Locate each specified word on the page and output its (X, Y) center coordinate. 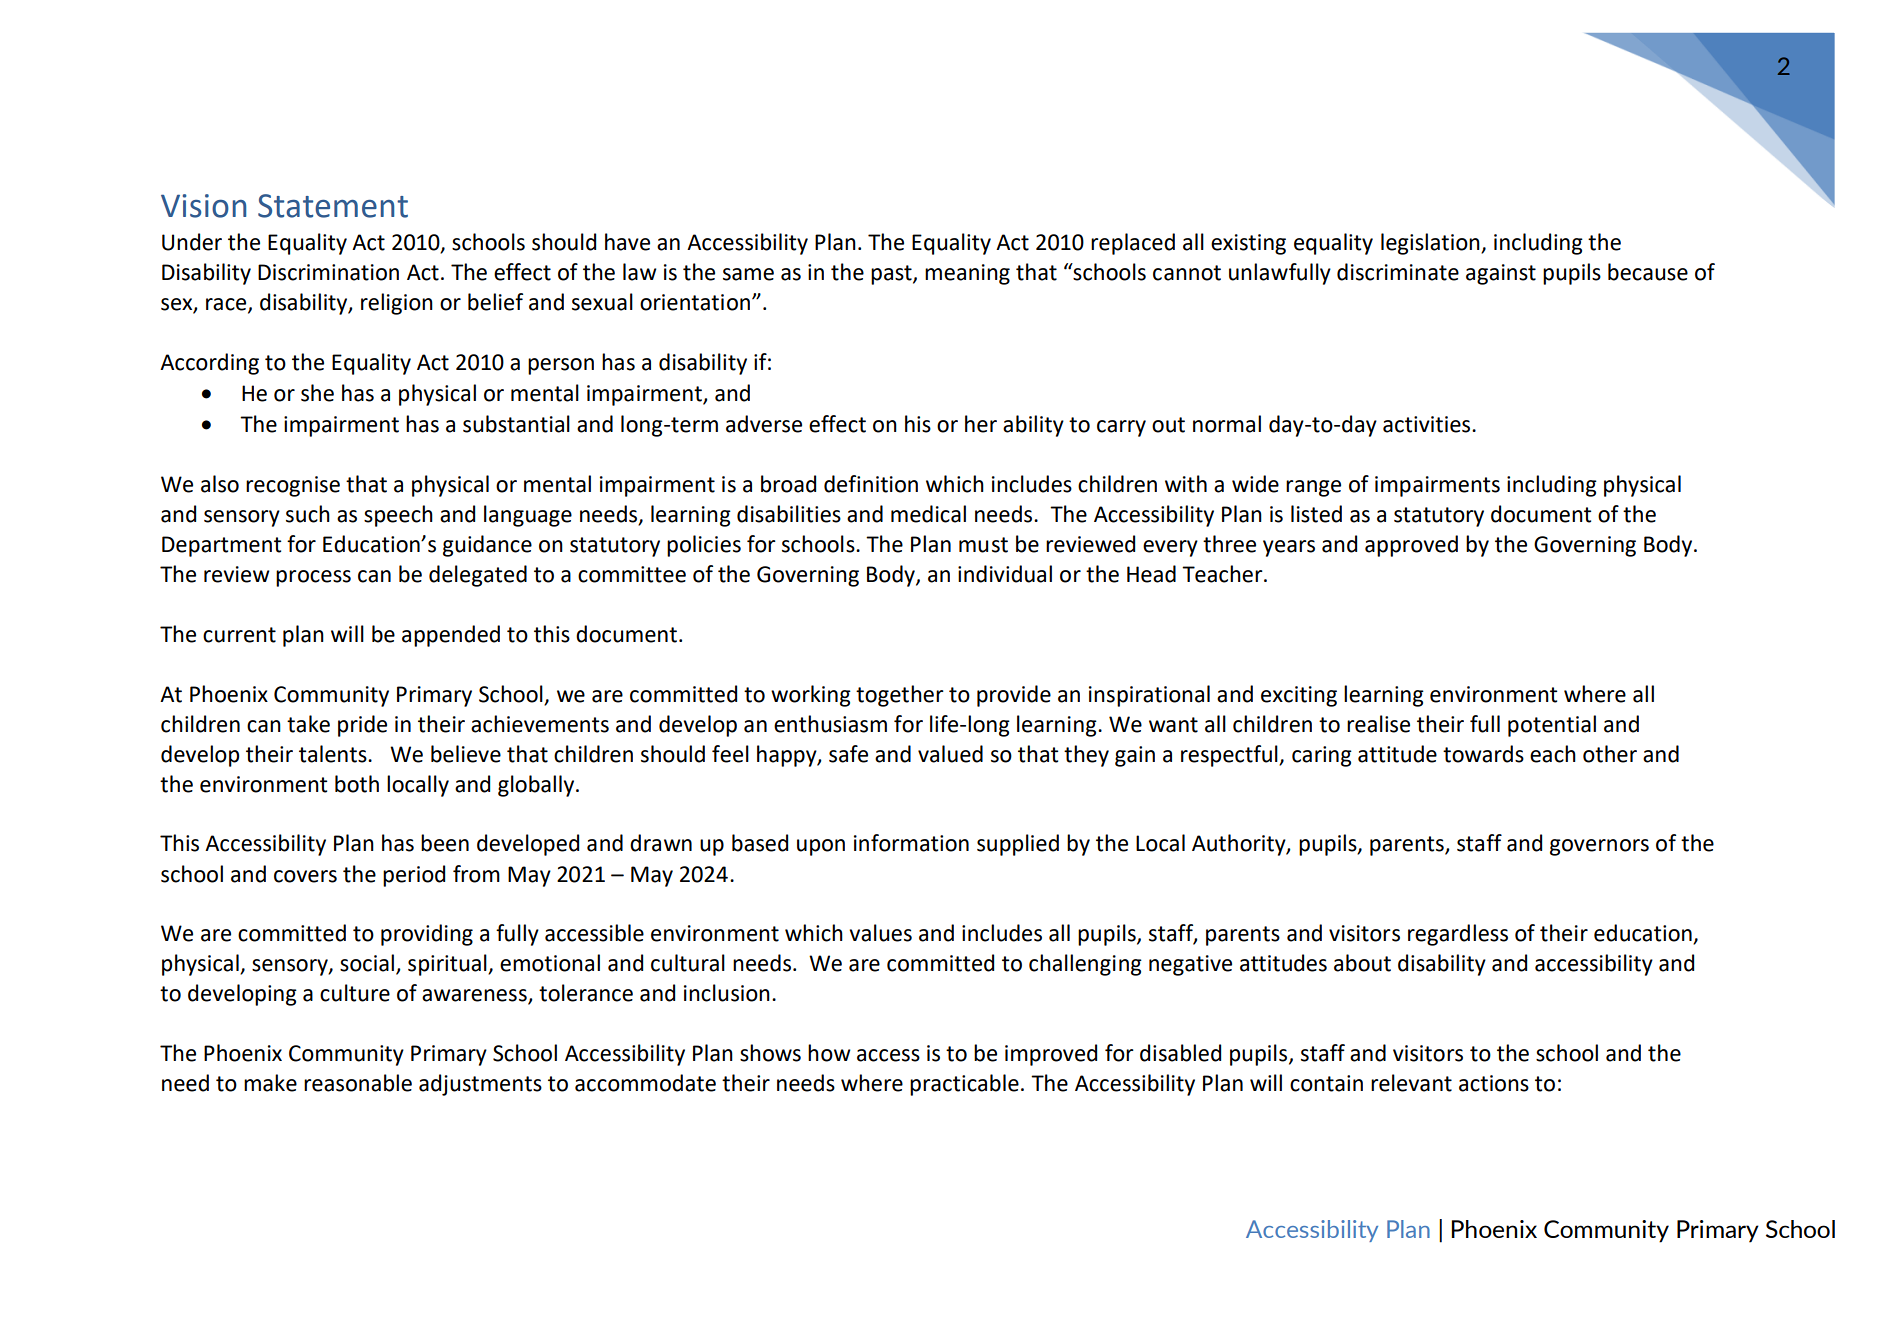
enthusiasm (830, 724)
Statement (333, 206)
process (313, 578)
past (892, 275)
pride (362, 726)
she (317, 393)
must (983, 545)
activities (1428, 424)
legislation (1431, 244)
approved (1411, 546)
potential (1552, 726)
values (880, 933)
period (414, 876)
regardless (1458, 935)
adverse (764, 424)
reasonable (358, 1083)
